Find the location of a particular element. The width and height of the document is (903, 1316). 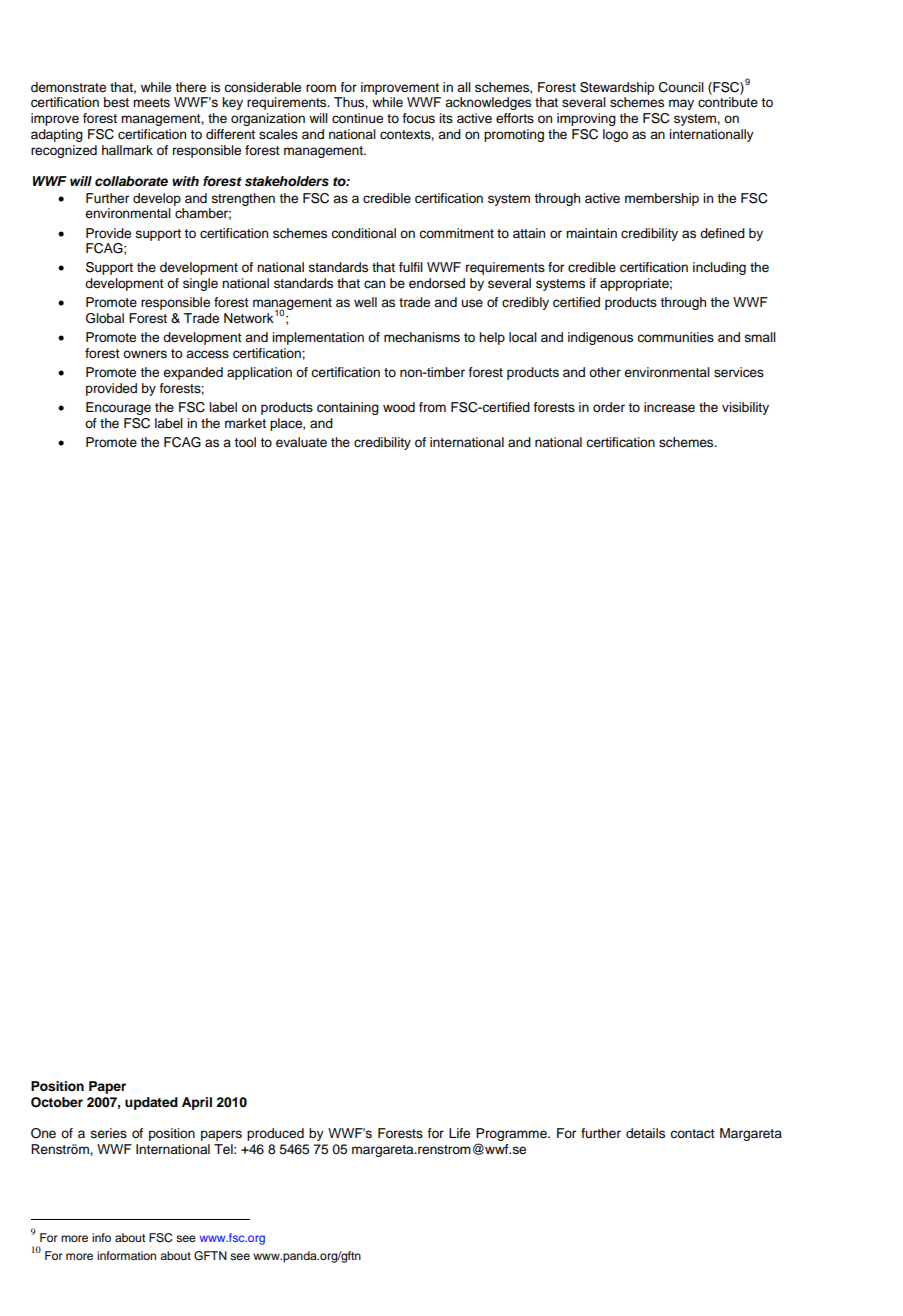

series is located at coordinates (109, 1133).
